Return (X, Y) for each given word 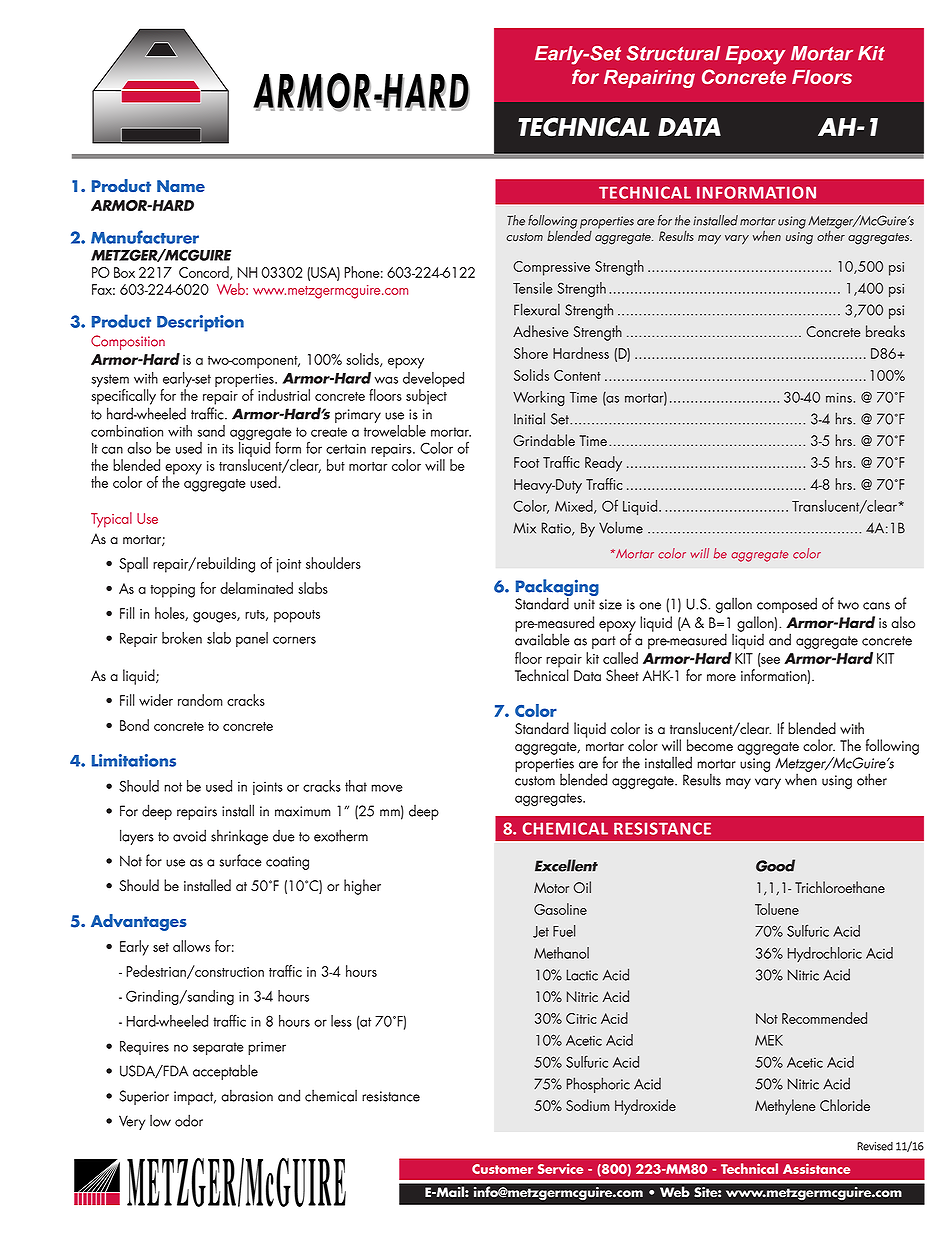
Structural (673, 53)
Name (181, 186)
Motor (551, 887)
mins (840, 397)
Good (775, 865)
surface (241, 860)
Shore (531, 353)
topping (172, 591)
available (542, 638)
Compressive (551, 268)
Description (200, 323)
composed (787, 605)
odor (189, 1120)
